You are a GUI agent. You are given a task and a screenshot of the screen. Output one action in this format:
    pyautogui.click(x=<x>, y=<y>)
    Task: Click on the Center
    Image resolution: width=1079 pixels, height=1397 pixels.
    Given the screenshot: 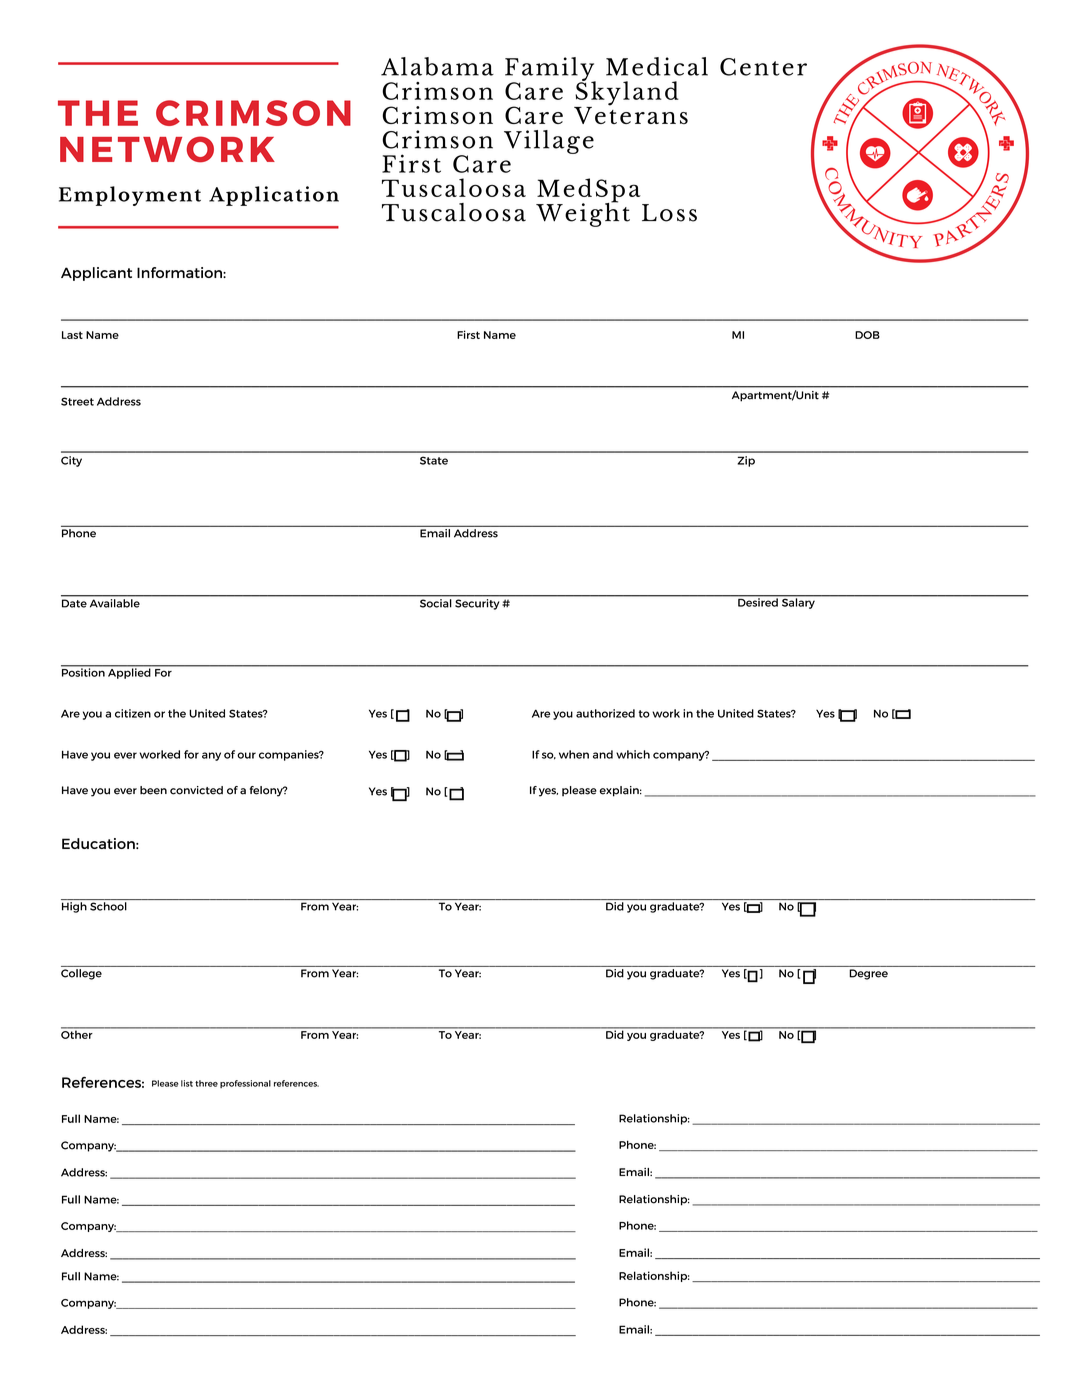 What is the action you would take?
    pyautogui.click(x=763, y=67)
